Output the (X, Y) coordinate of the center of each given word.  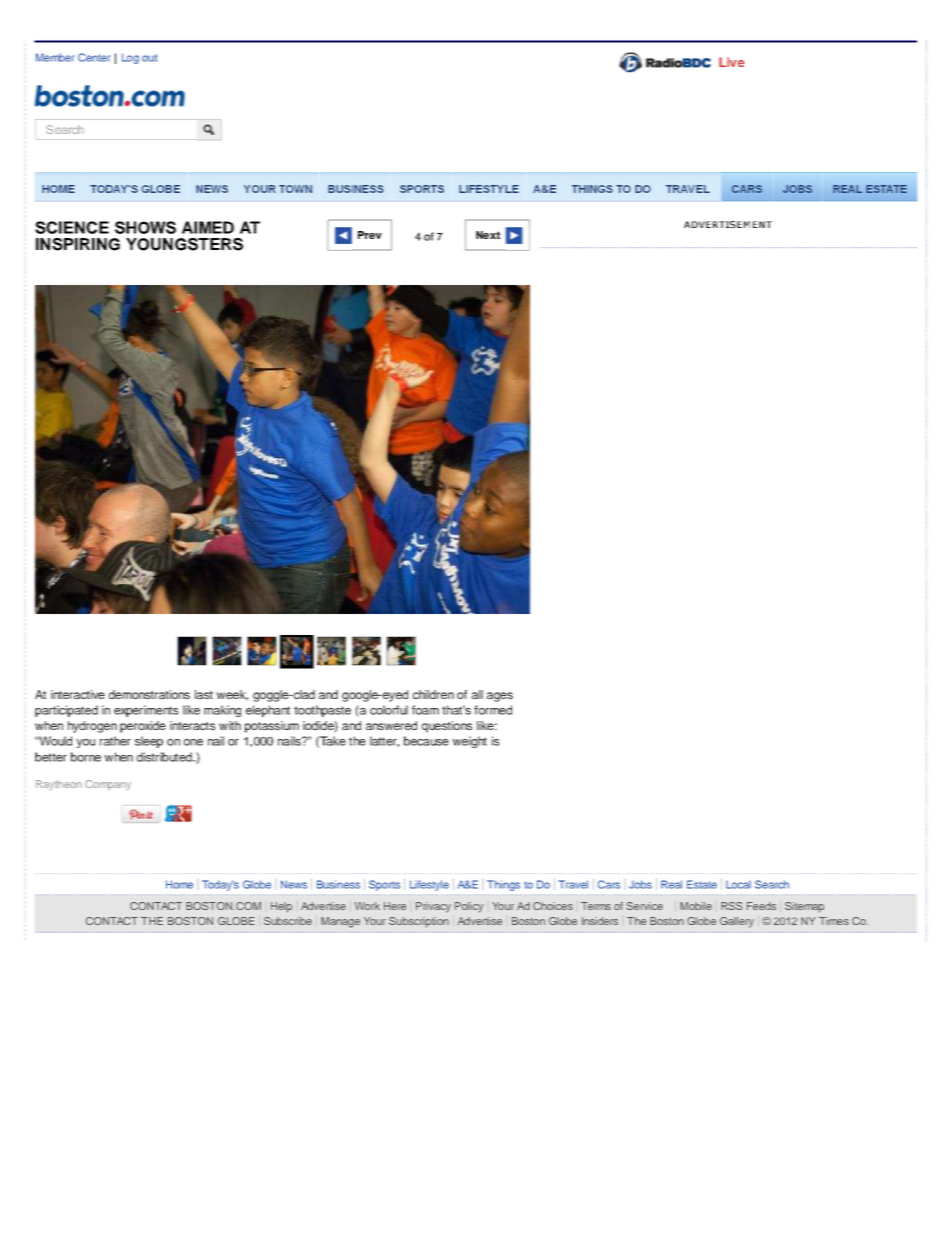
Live (732, 62)
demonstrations (149, 694)
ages (500, 697)
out (149, 58)
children (433, 694)
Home (179, 884)
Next (488, 235)
